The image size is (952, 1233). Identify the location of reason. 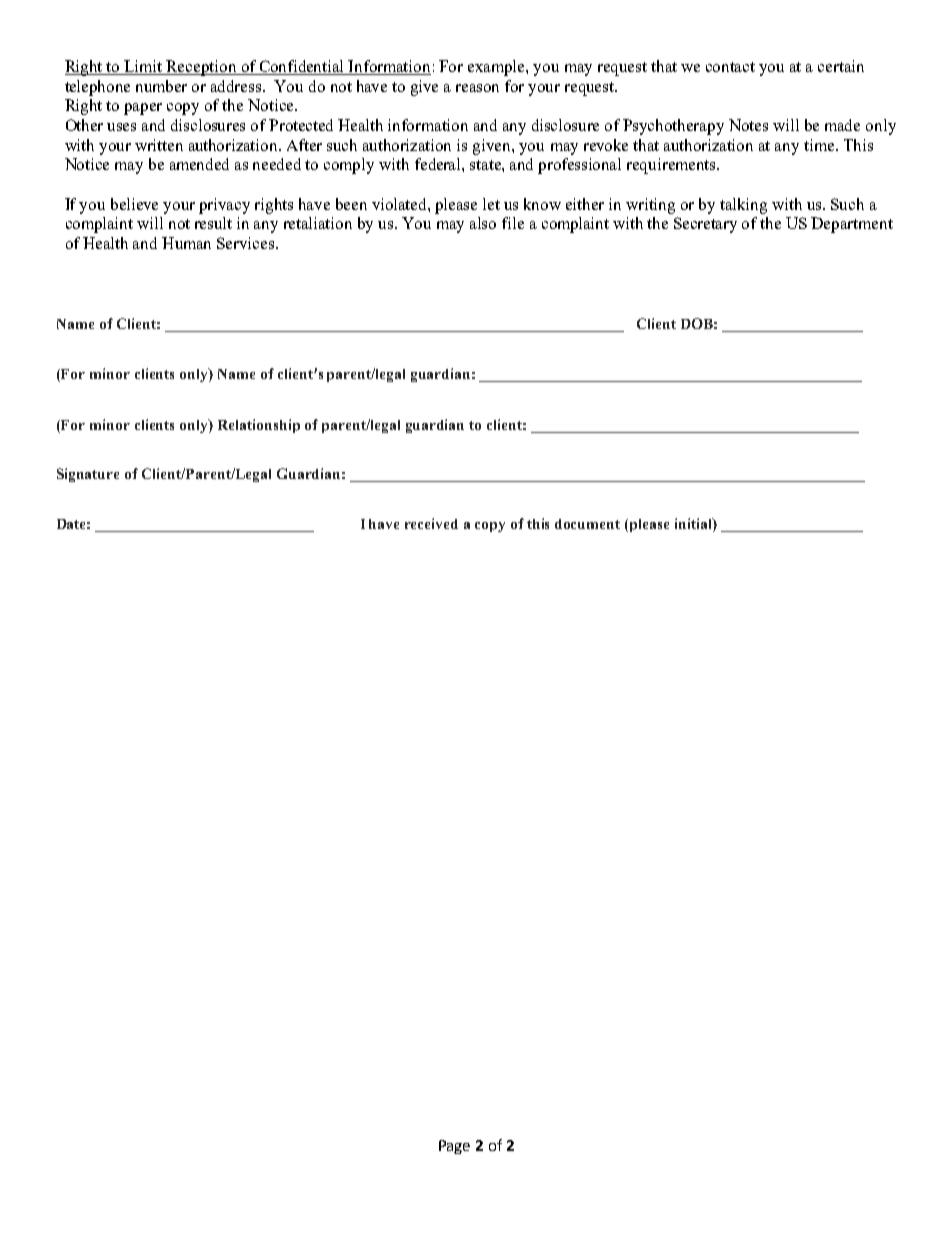
(477, 88).
